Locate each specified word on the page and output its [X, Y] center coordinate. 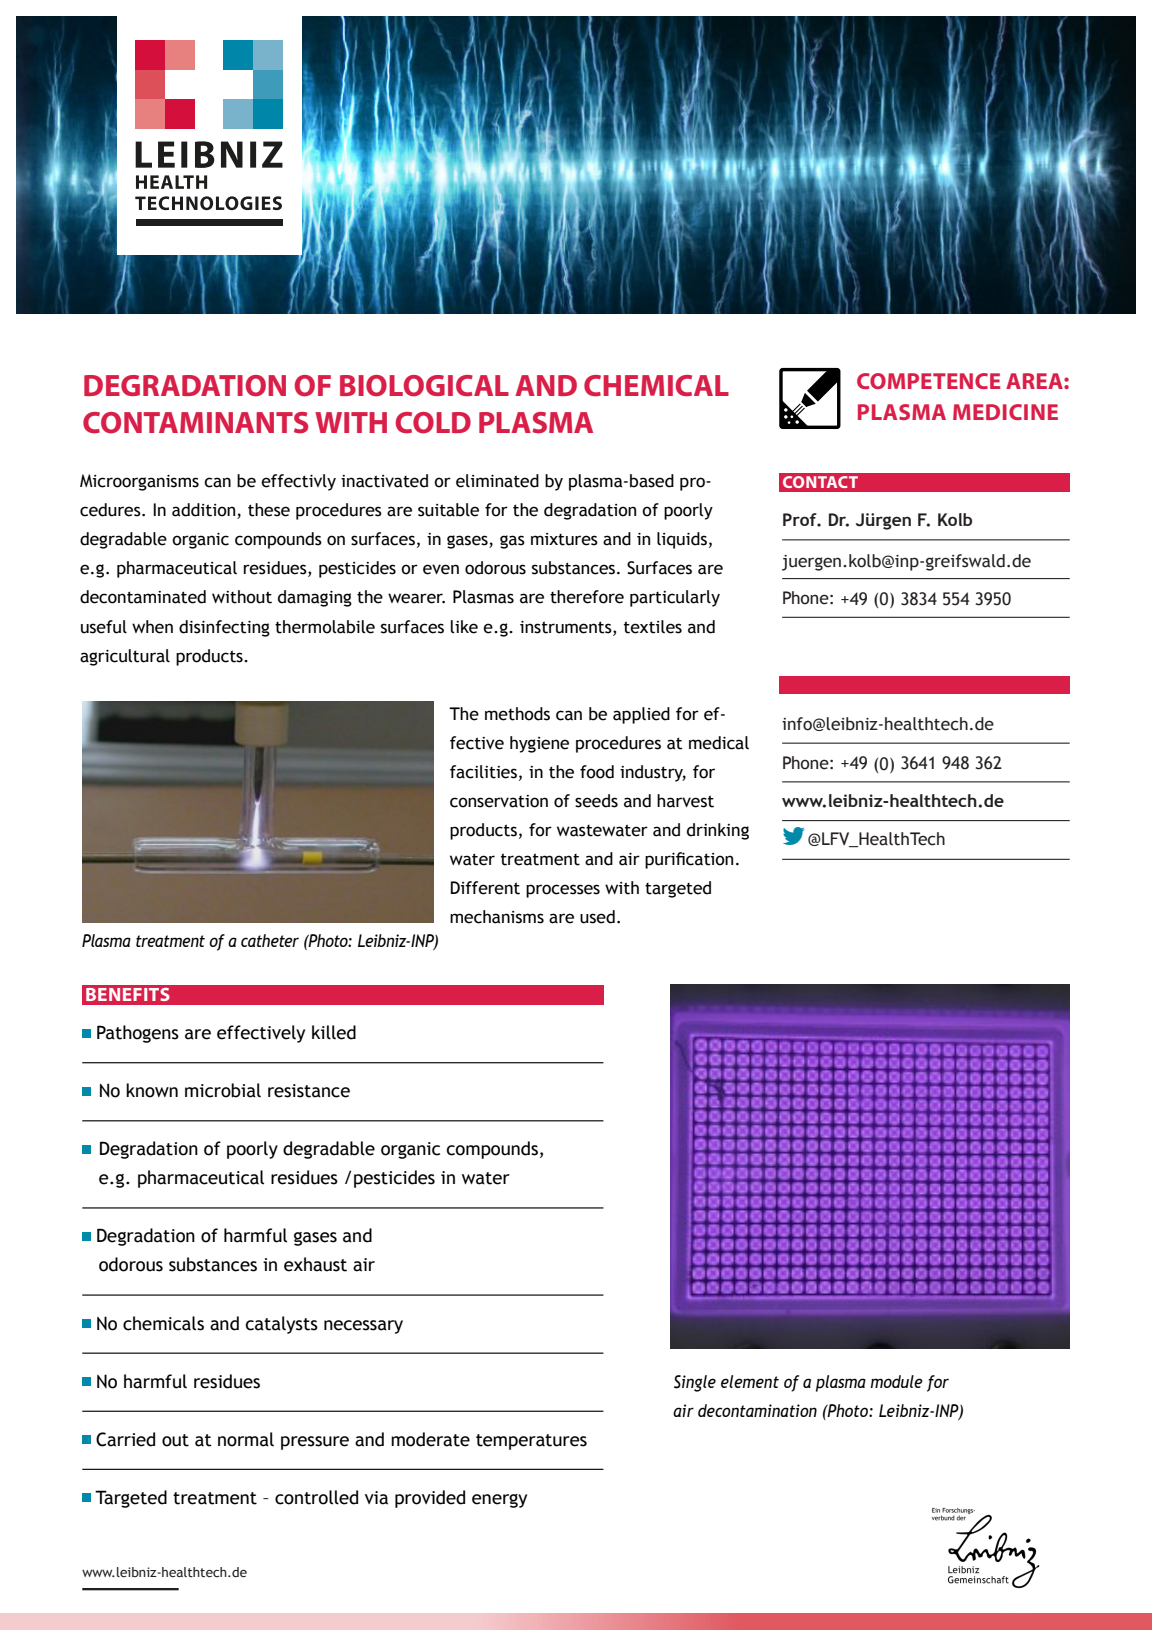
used [597, 917]
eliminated [497, 481]
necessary [363, 1327]
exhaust [315, 1264]
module [896, 1381]
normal [246, 1439]
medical [719, 743]
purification [689, 860]
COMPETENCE [928, 381]
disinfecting [224, 628]
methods [517, 714]
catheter [270, 940]
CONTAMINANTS [195, 423]
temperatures [531, 1442]
